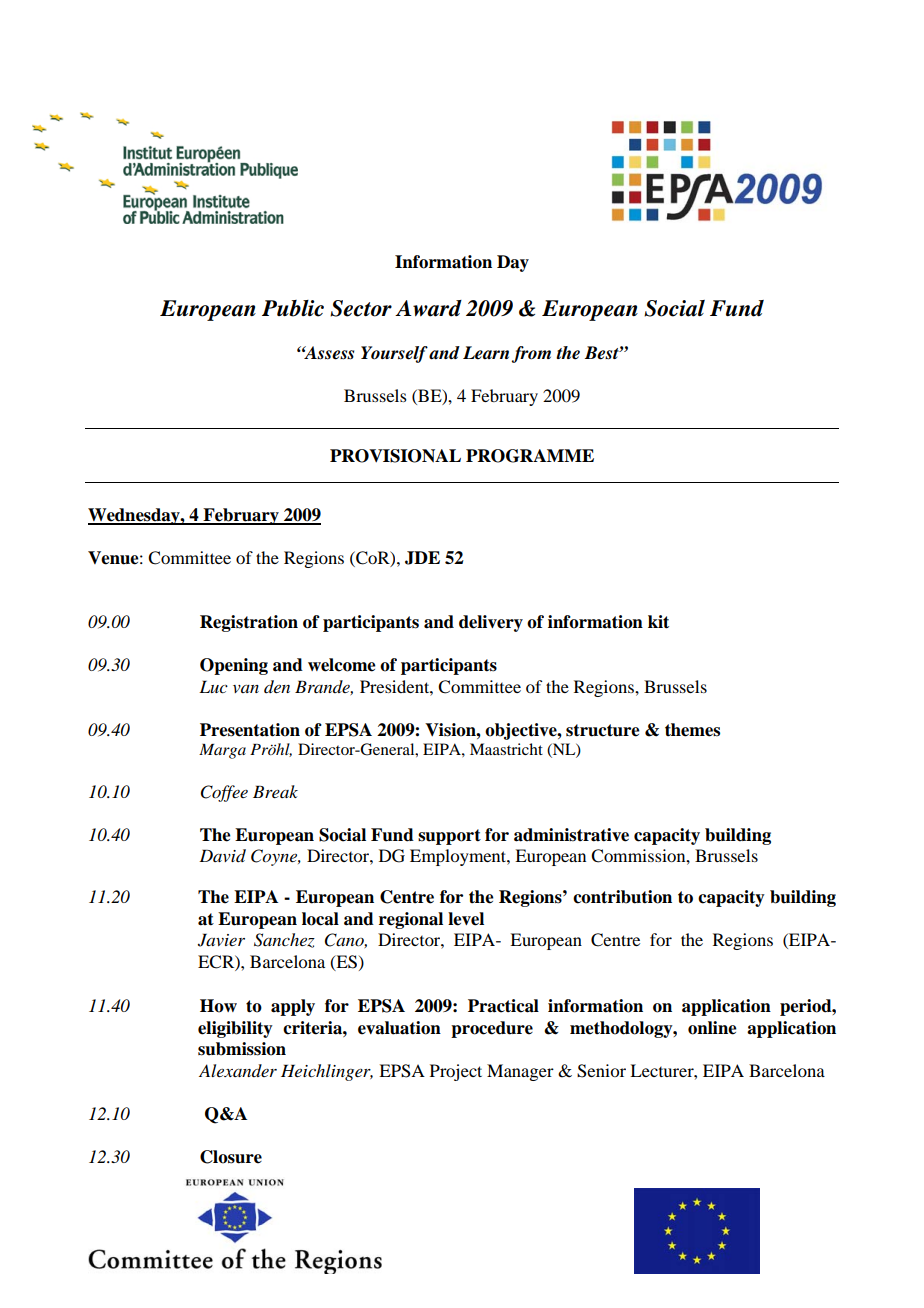 This screenshot has width=924, height=1308. What do you see at coordinates (284, 940) in the screenshot?
I see `Sanchez` at bounding box center [284, 940].
